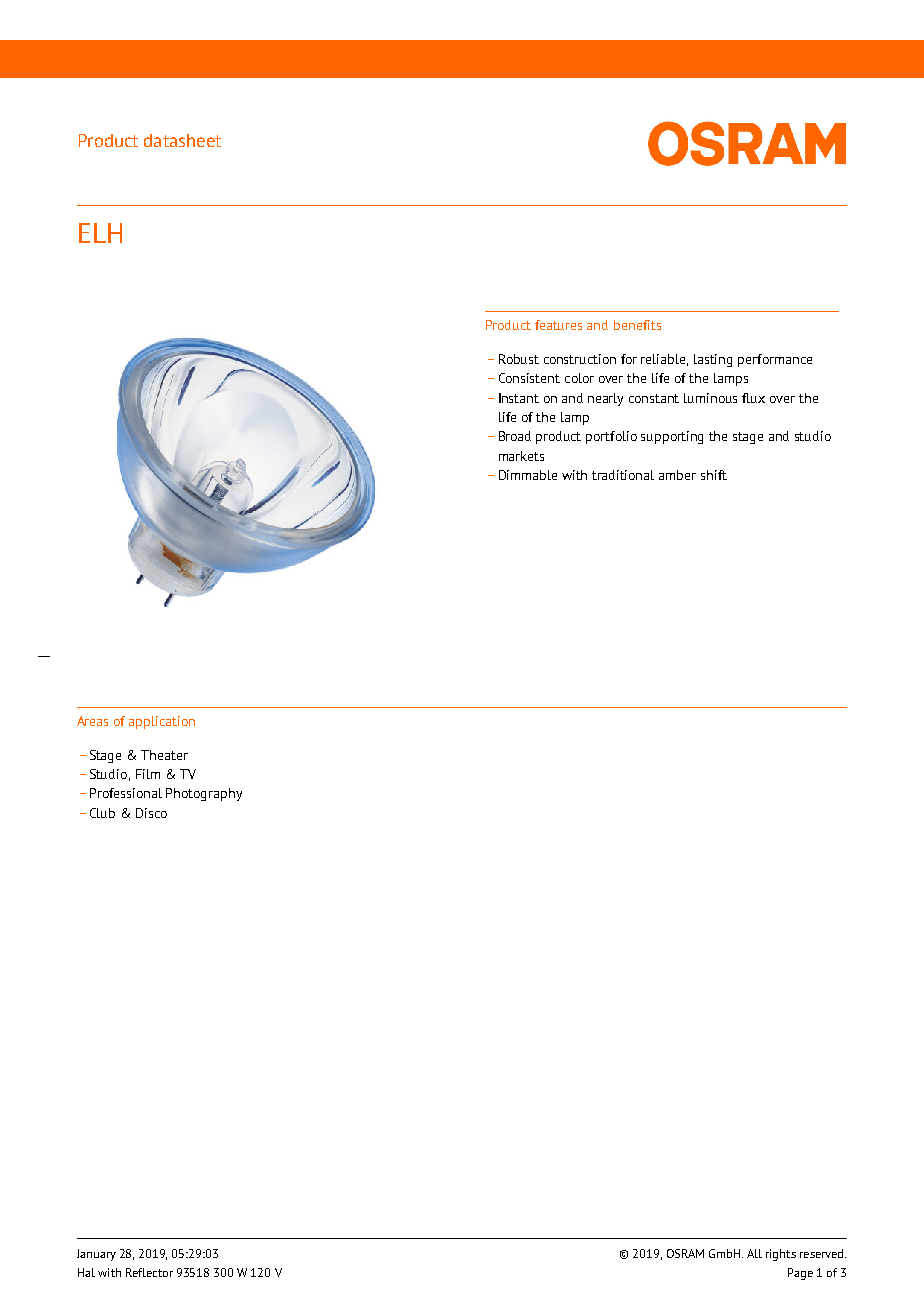  Describe the element at coordinates (558, 325) in the document. I see `features` at that location.
